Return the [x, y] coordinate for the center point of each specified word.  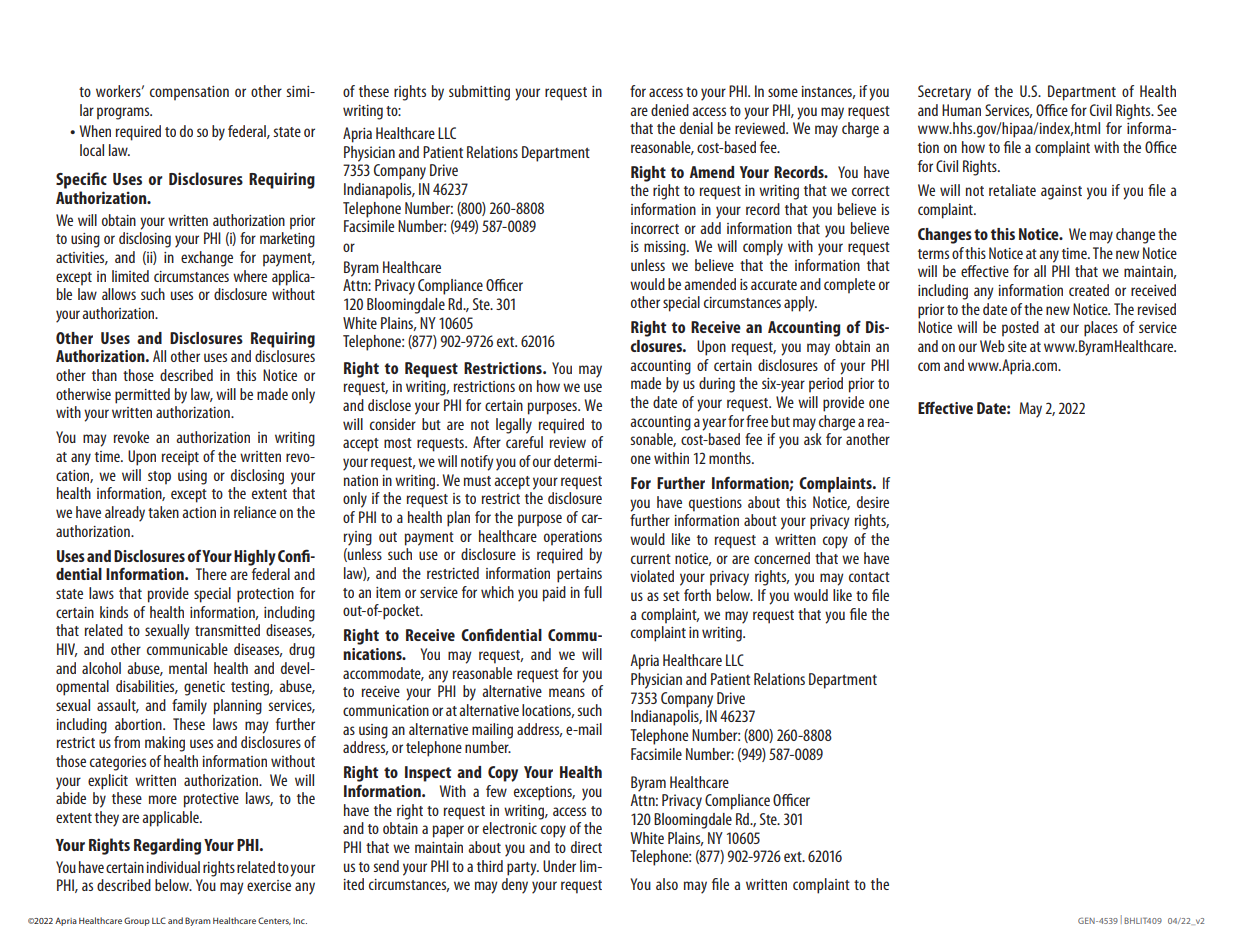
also [667, 884]
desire [873, 502]
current [651, 559]
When [95, 131]
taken [163, 512]
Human [961, 110]
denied [670, 110]
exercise [269, 885]
